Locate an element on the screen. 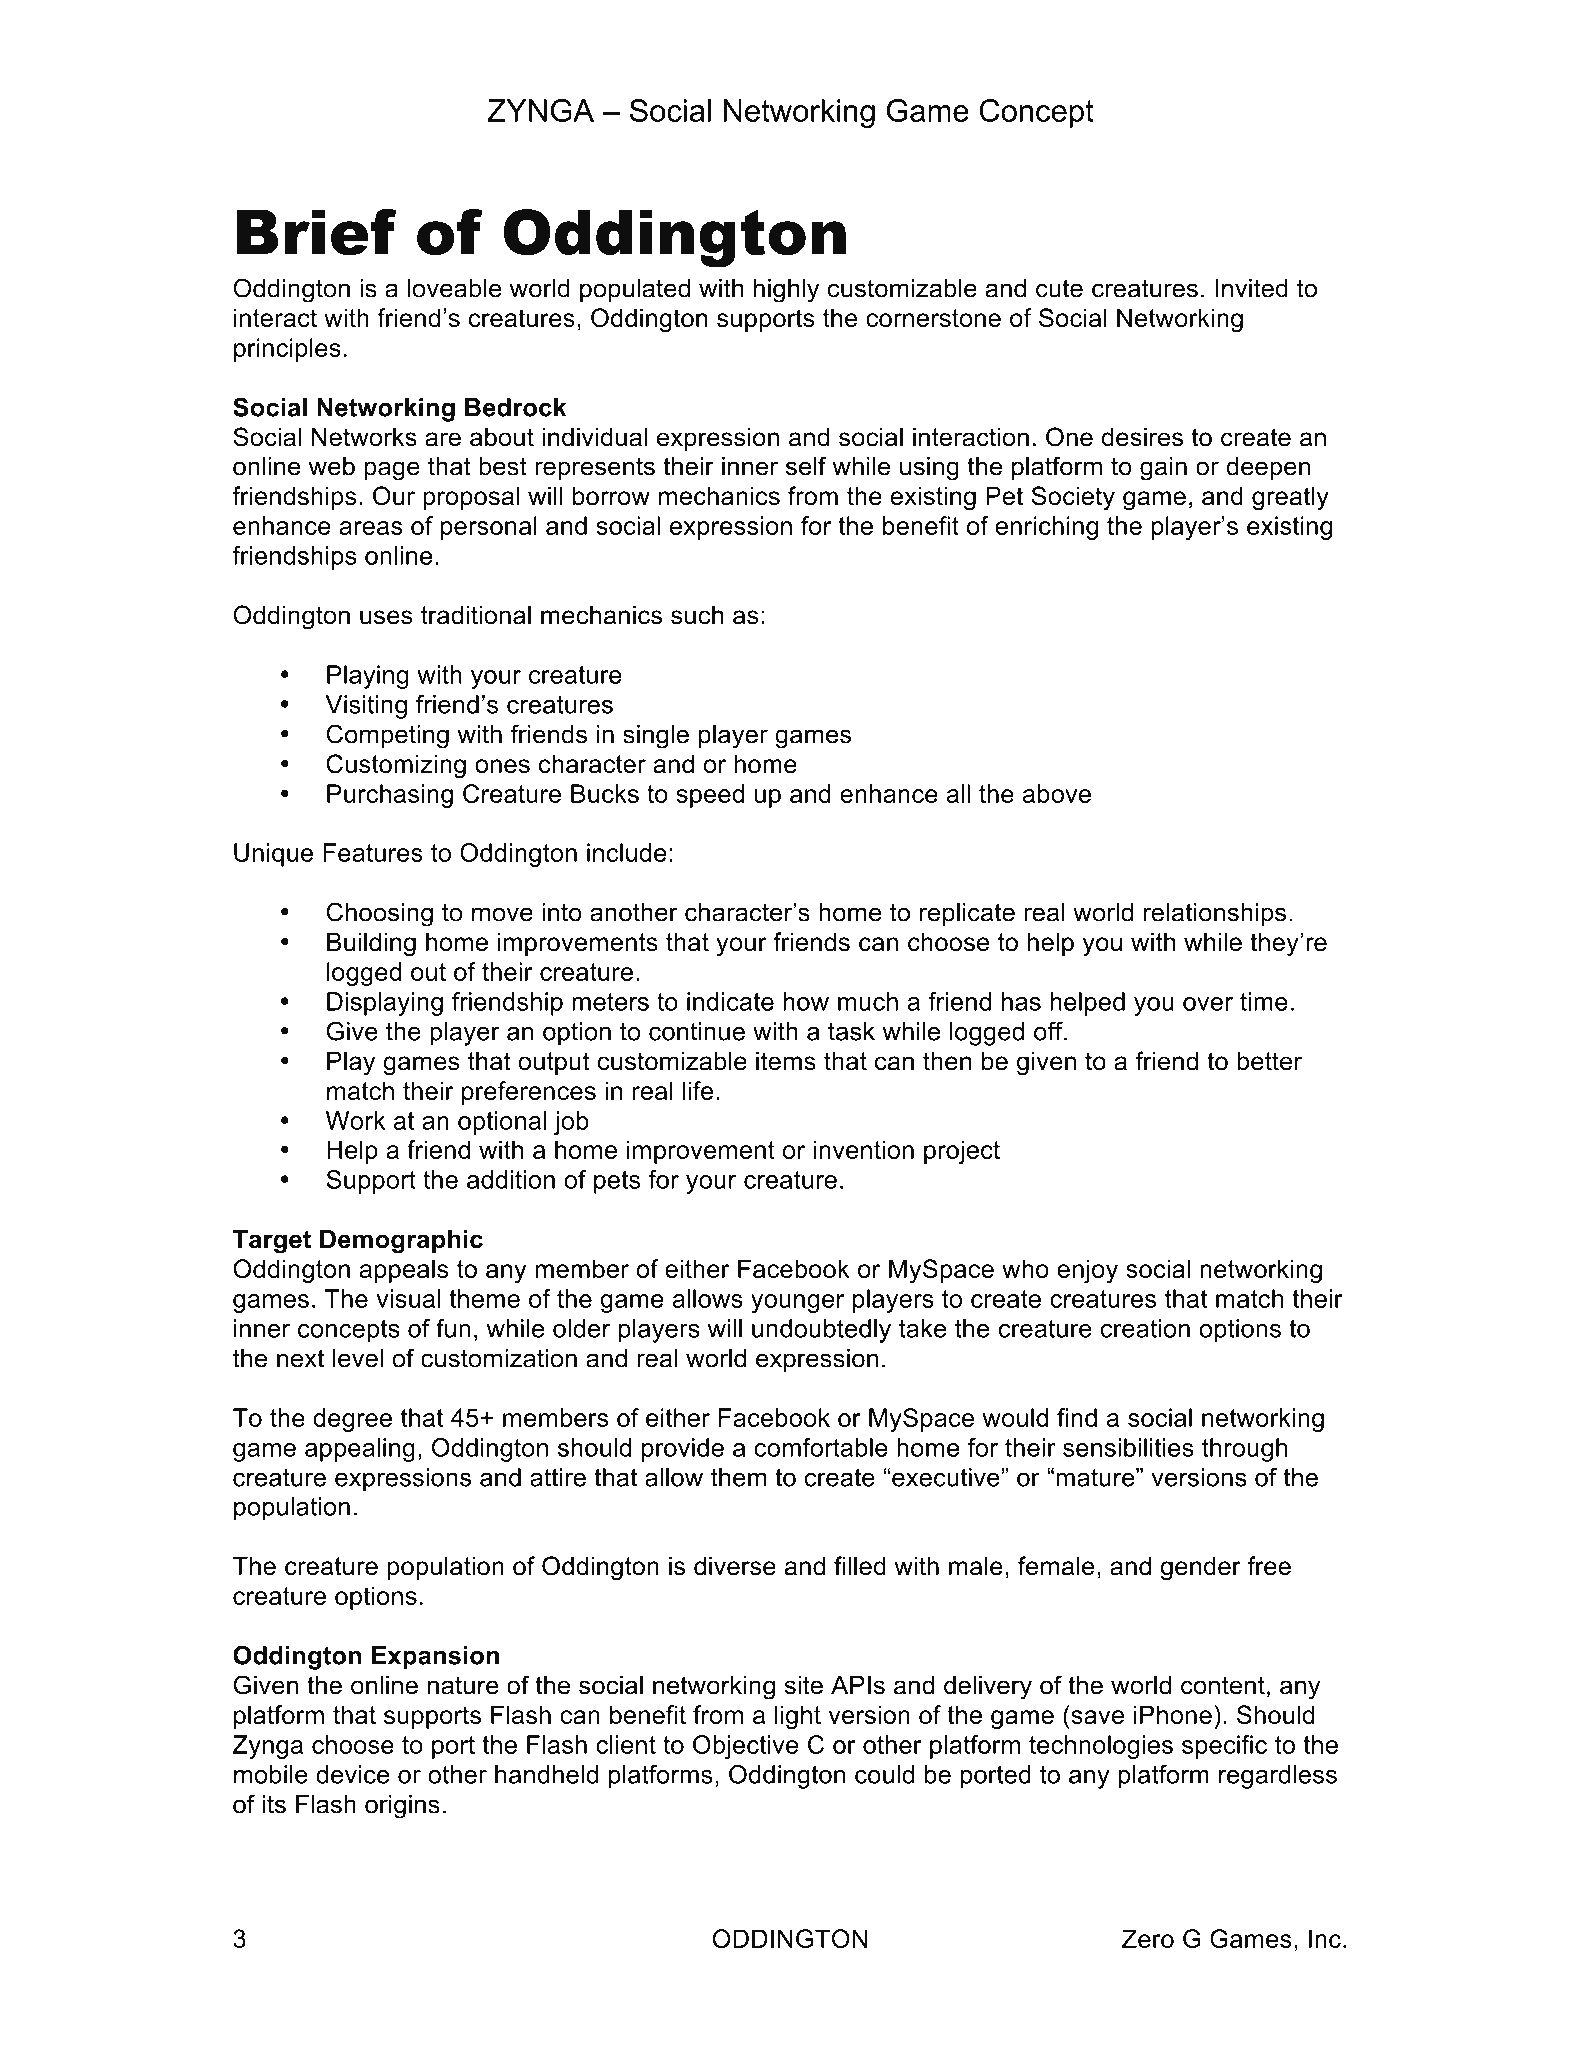 The image size is (1581, 2047). such is located at coordinates (697, 615).
